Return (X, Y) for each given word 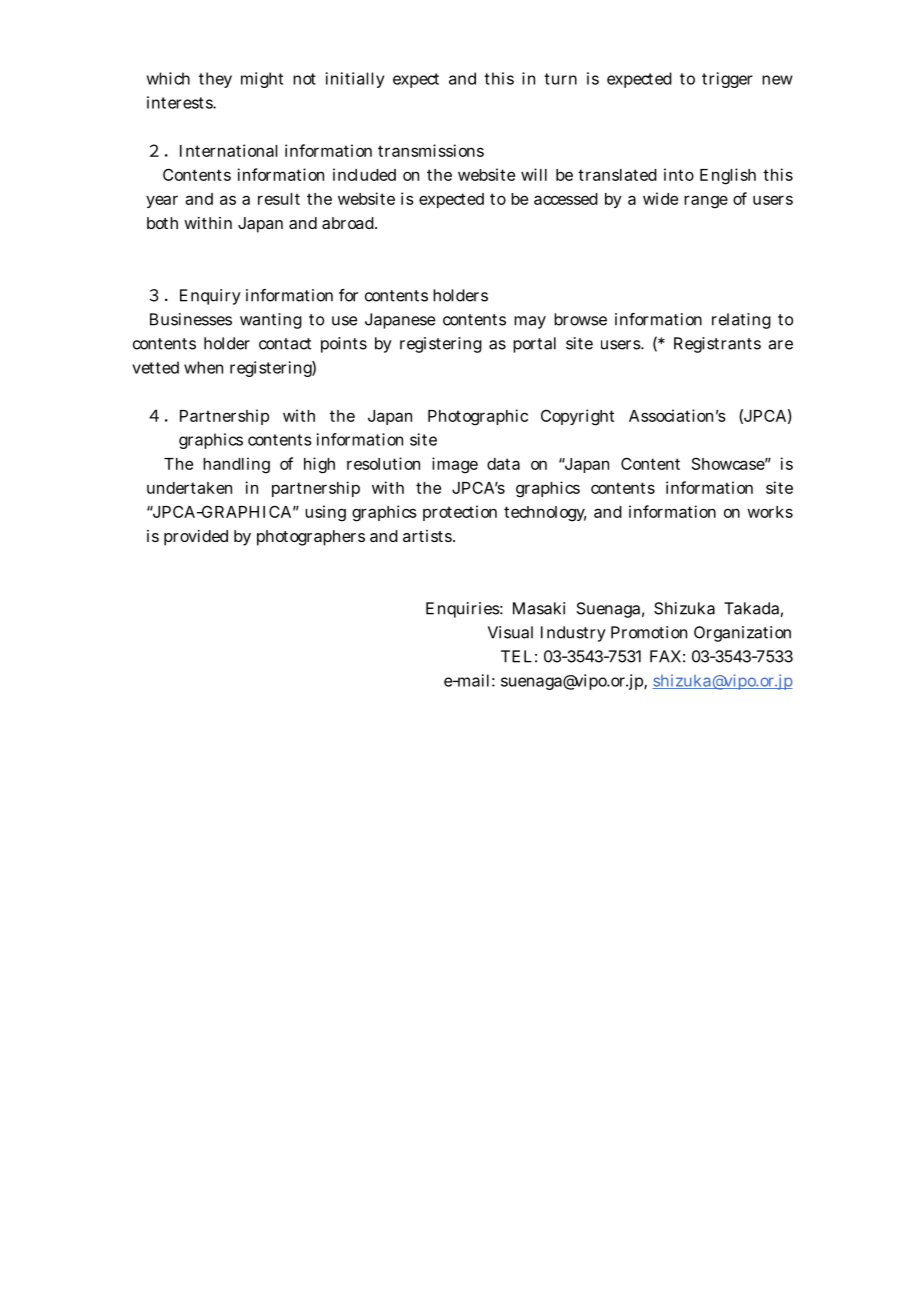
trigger (727, 80)
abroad (349, 223)
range (706, 202)
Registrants (717, 345)
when (203, 367)
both (162, 223)
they (215, 80)
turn (560, 79)
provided (196, 538)
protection (460, 513)
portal (534, 345)
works (770, 512)
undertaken (189, 488)
